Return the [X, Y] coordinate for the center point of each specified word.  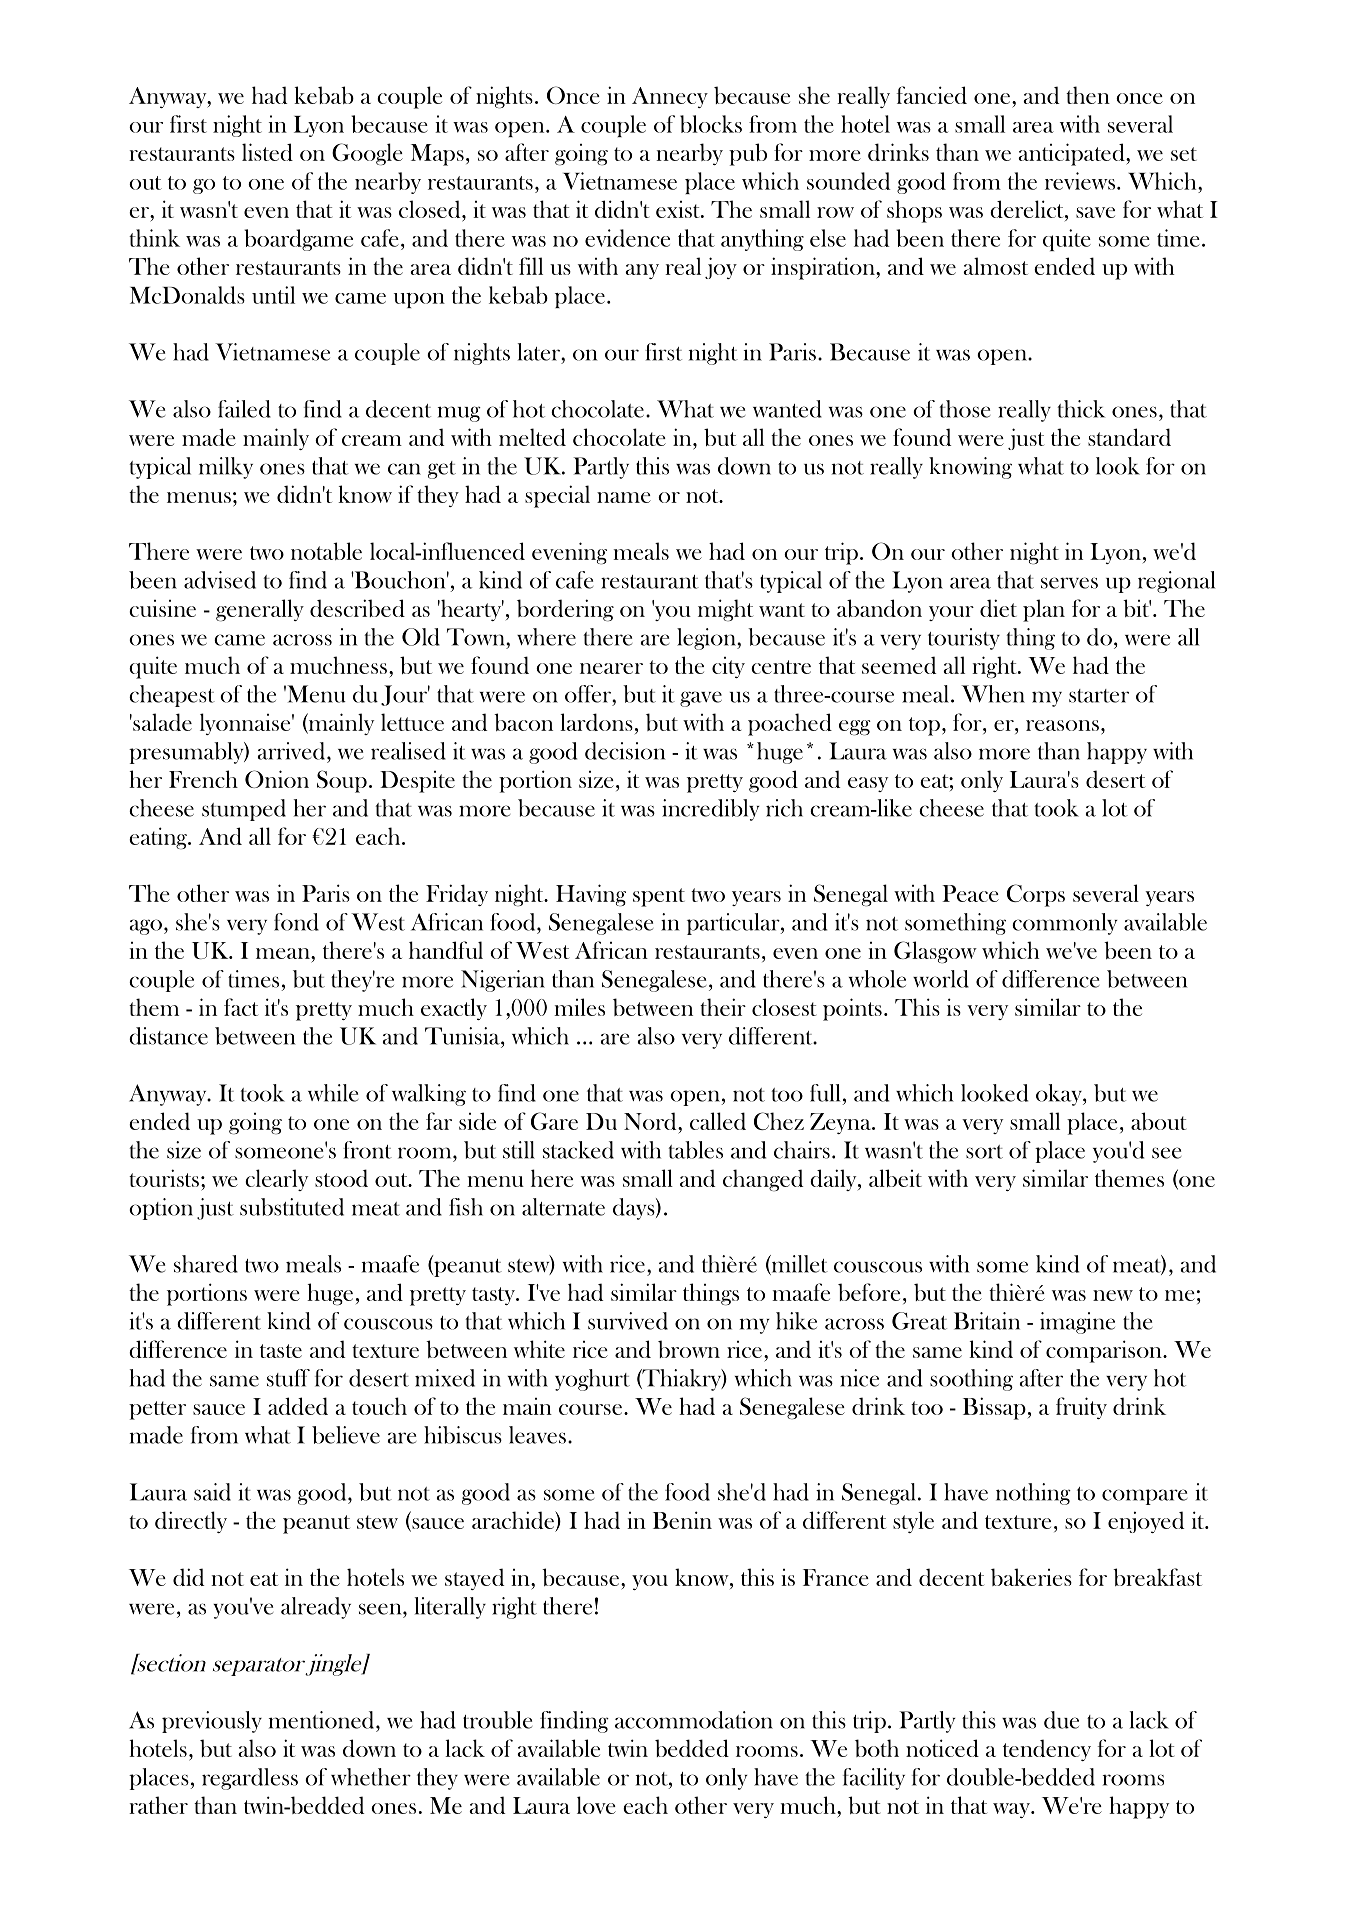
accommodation [694, 1720]
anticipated [1072, 154]
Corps [1036, 895]
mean [284, 953]
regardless [250, 1779]
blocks [711, 124]
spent [659, 897]
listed [267, 152]
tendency [1047, 1750]
